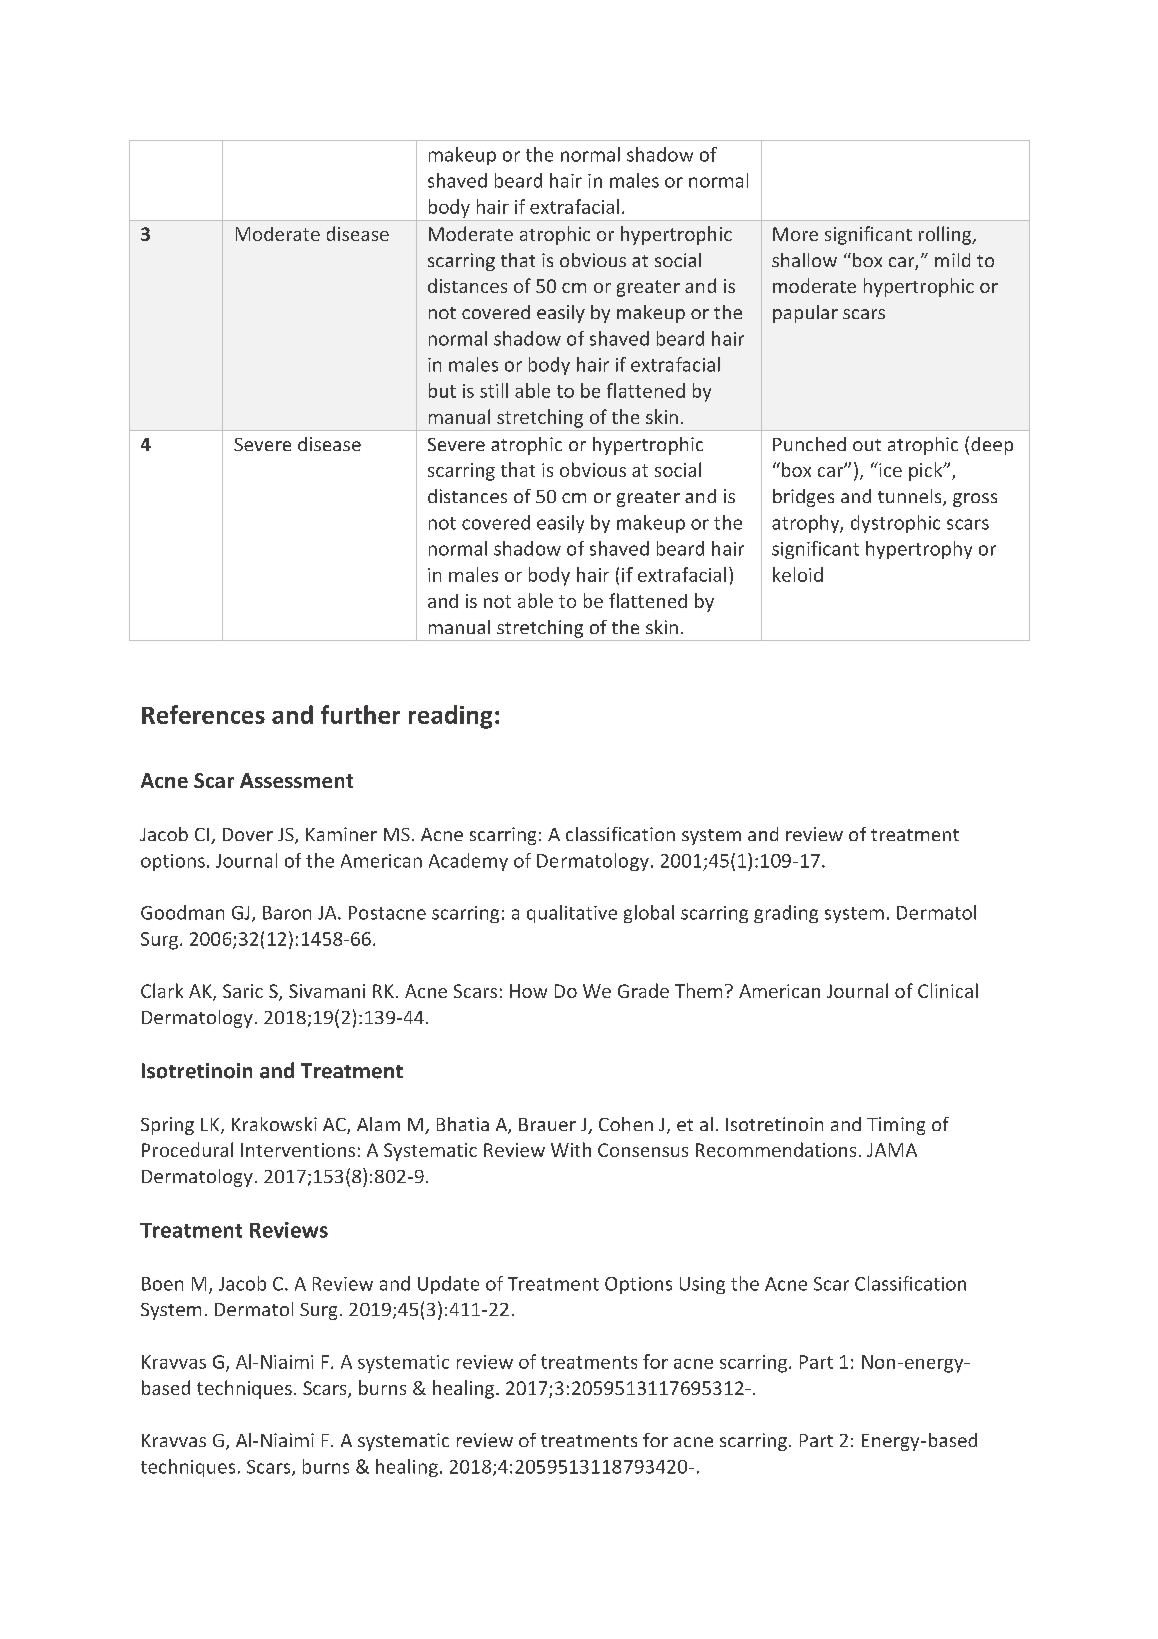 The height and width of the screenshot is (1639, 1158). I want to click on Using, so click(702, 1285).
